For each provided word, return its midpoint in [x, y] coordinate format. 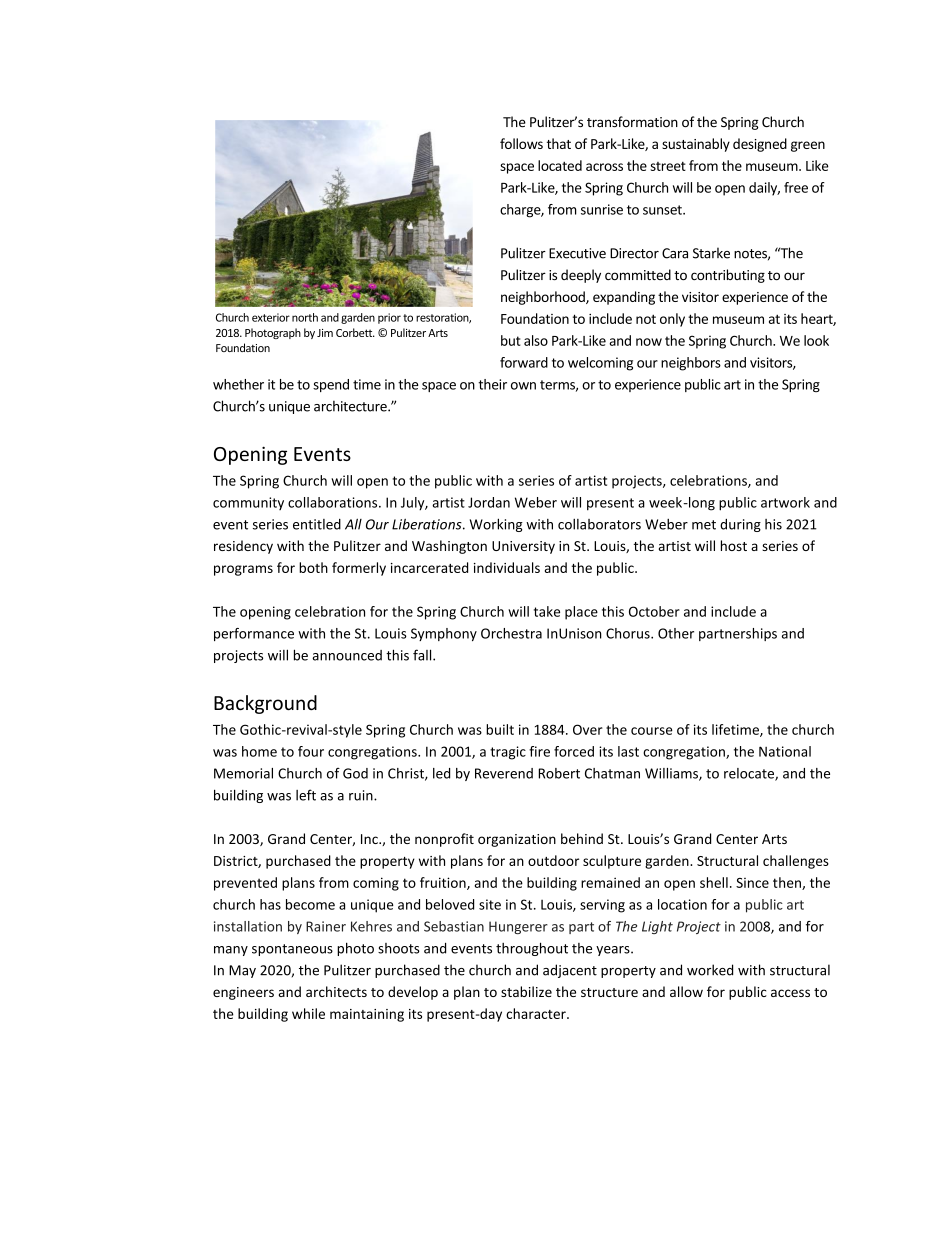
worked [710, 970]
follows [521, 143]
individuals [507, 567]
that [559, 143]
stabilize [526, 991]
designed [760, 145]
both [313, 567]
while [308, 1013]
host [734, 545]
